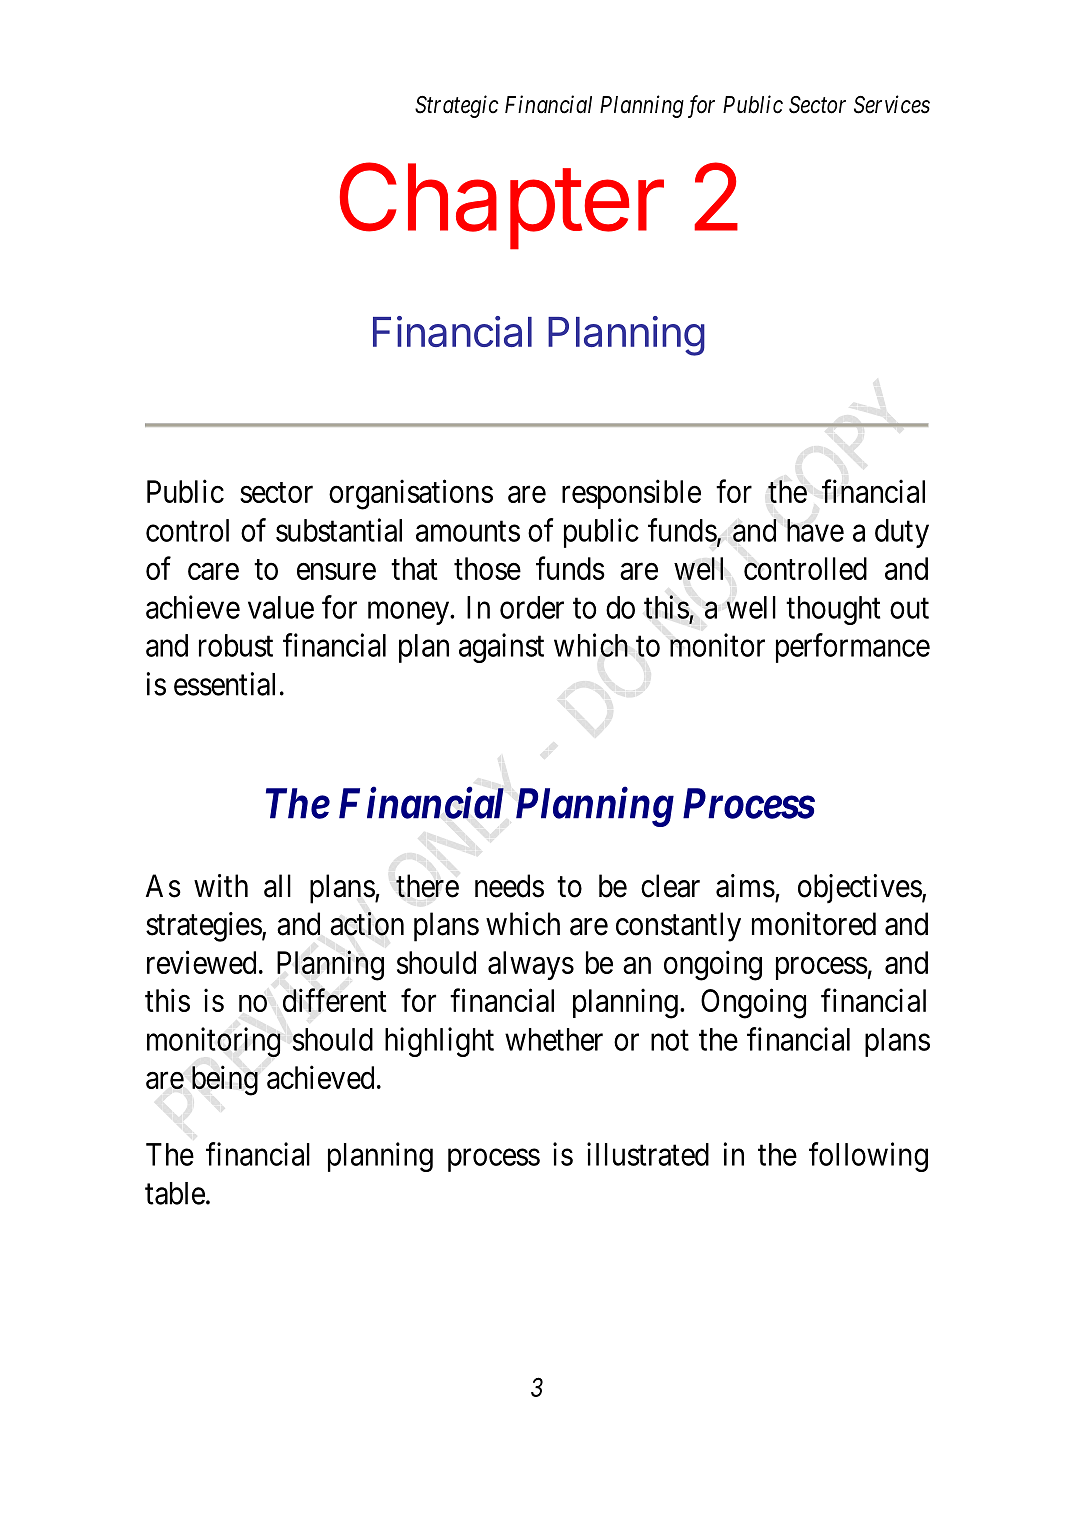 The width and height of the document is (1078, 1524). Describe the element at coordinates (457, 106) in the document. I see `Strategic` at that location.
